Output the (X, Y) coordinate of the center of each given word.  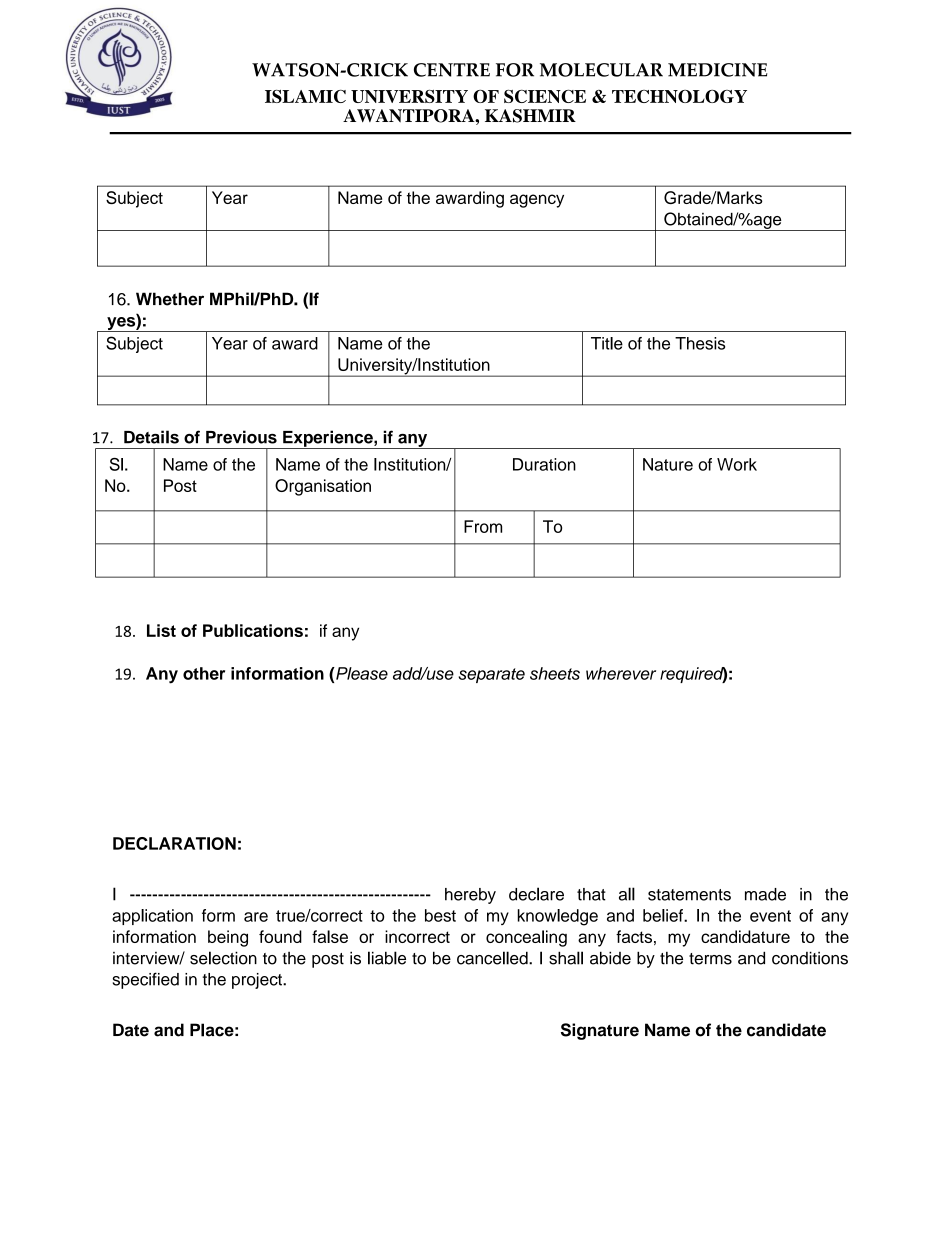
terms (710, 959)
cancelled (493, 958)
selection (223, 958)
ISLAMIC (305, 96)
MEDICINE (718, 70)
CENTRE (452, 70)
